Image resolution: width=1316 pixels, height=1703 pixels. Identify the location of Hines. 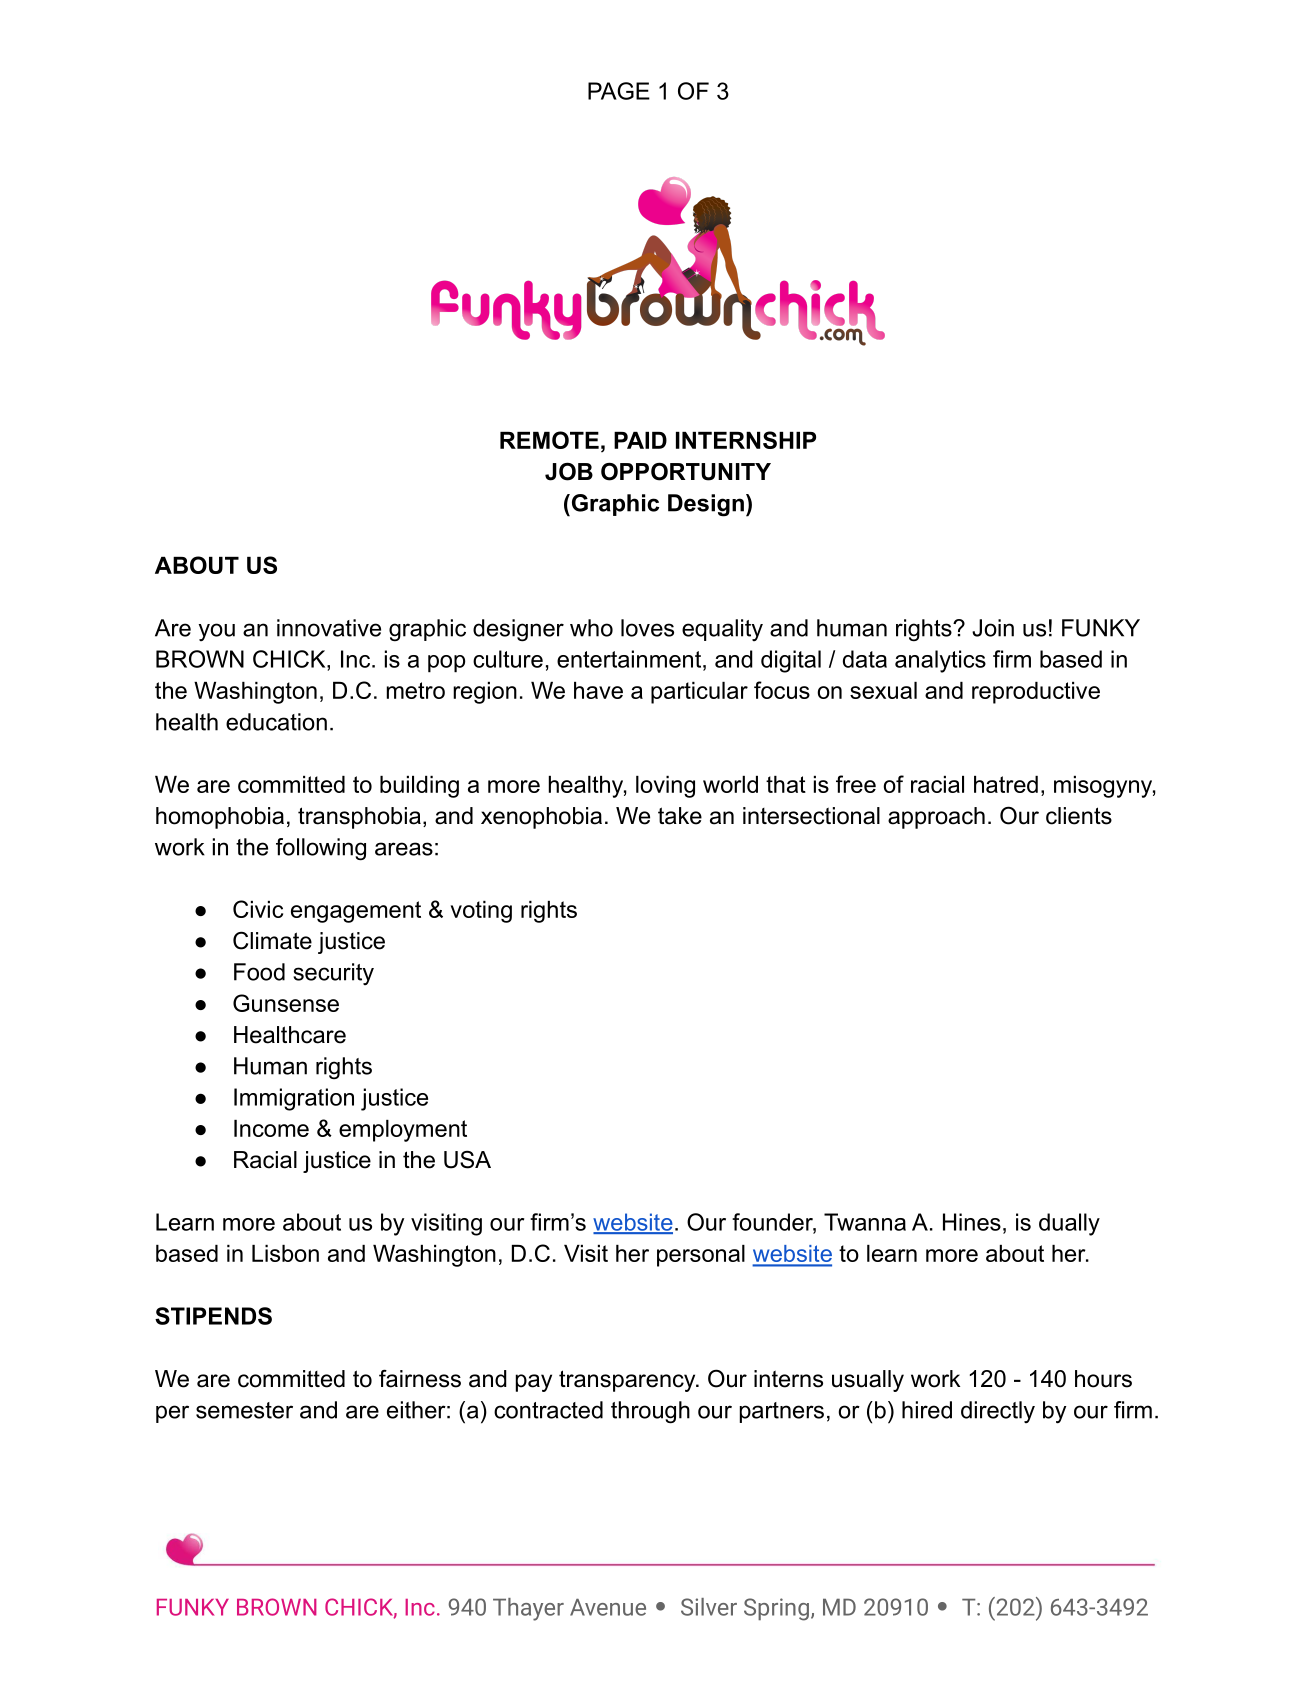
(972, 1222).
